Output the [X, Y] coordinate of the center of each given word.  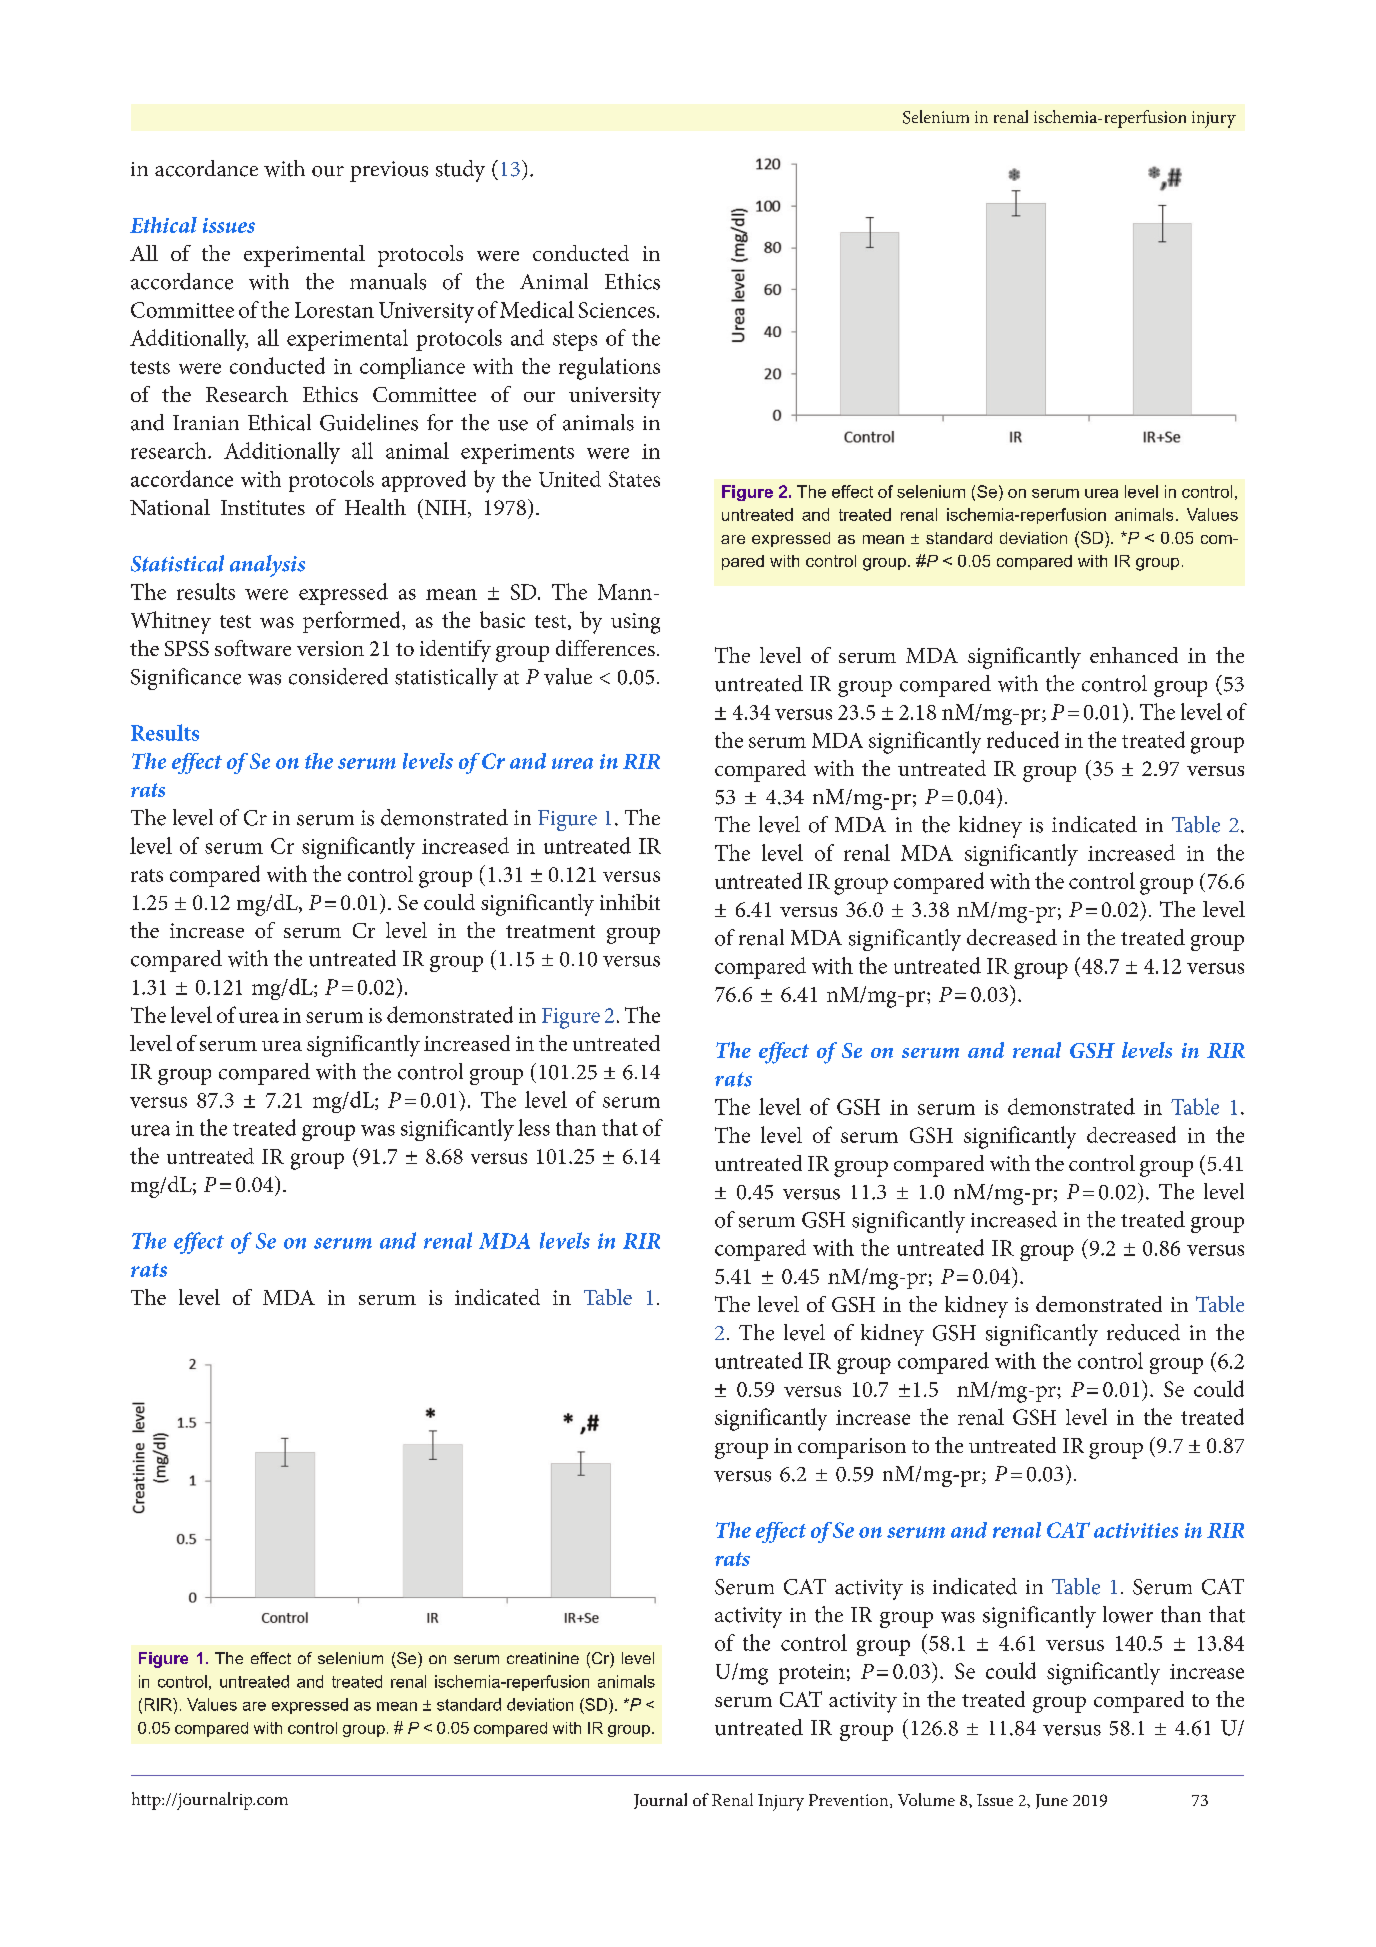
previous [389, 171]
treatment [550, 931]
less [534, 1127]
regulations [609, 368]
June [1052, 1801]
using [635, 623]
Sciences [617, 310]
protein [812, 1674]
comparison [852, 1448]
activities [1136, 1530]
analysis [267, 566]
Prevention [850, 1801]
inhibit [630, 902]
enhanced [1134, 655]
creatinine [543, 1658]
